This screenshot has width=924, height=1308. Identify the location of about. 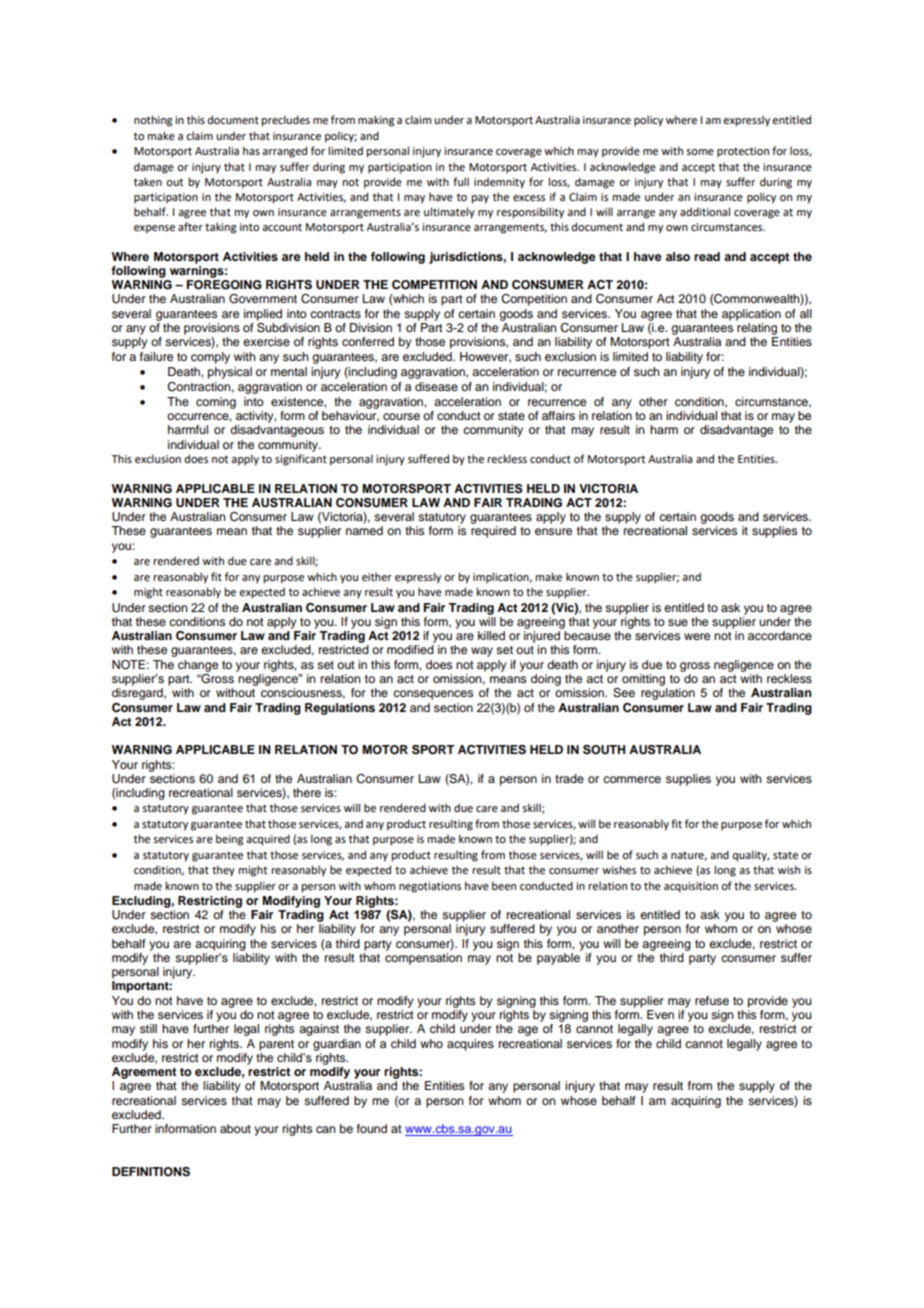
(235, 1128).
